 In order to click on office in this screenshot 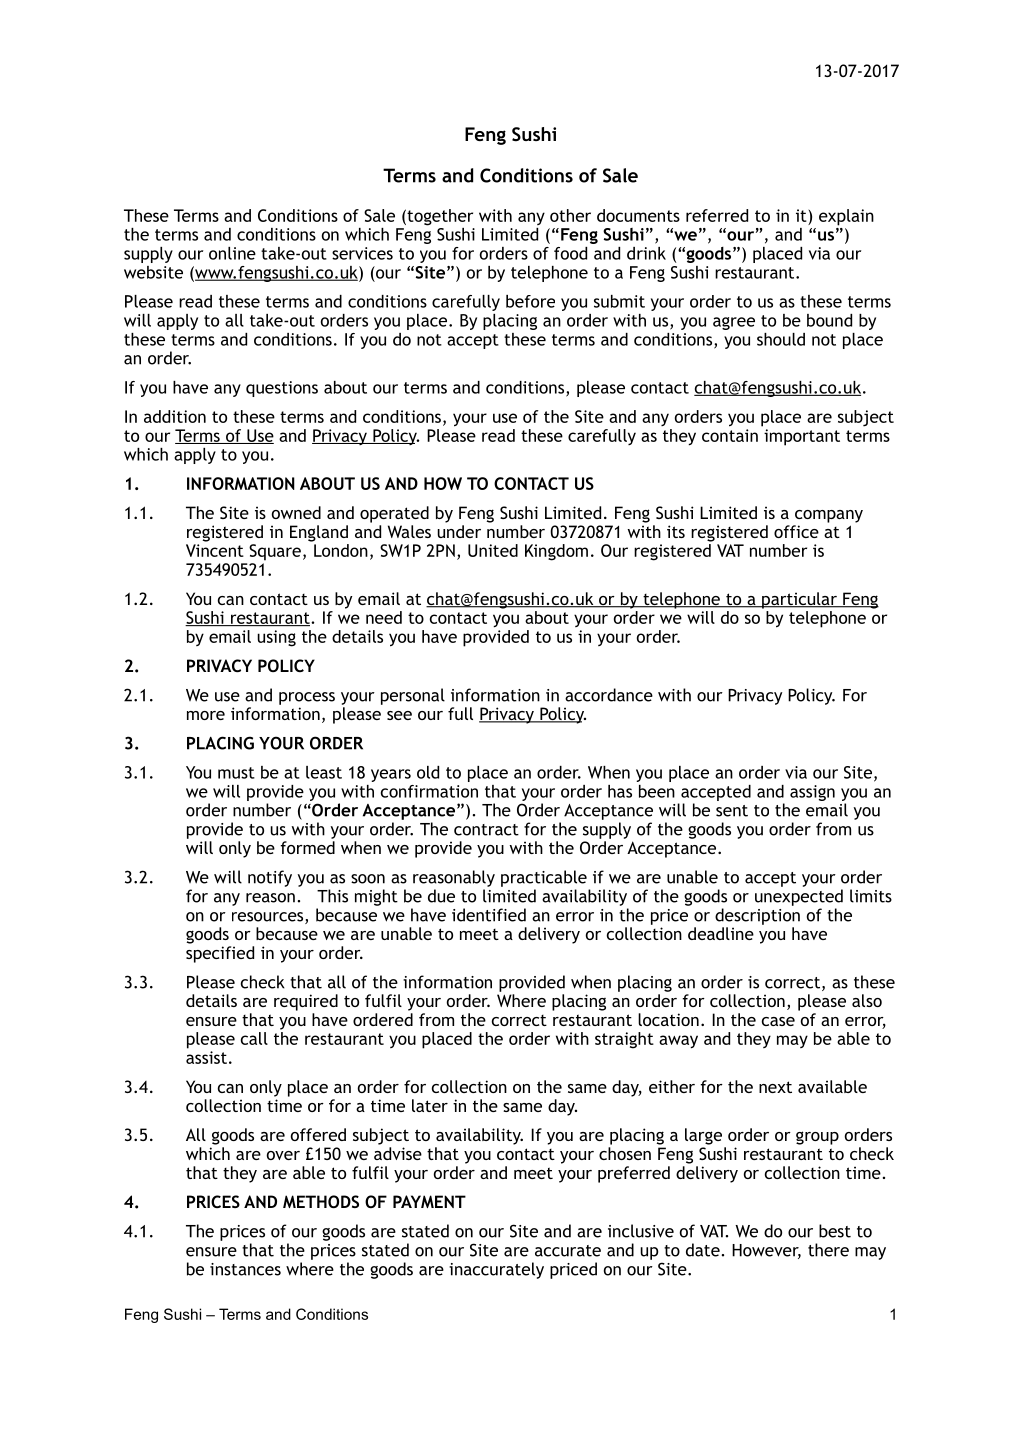, I will do `click(796, 531)`.
